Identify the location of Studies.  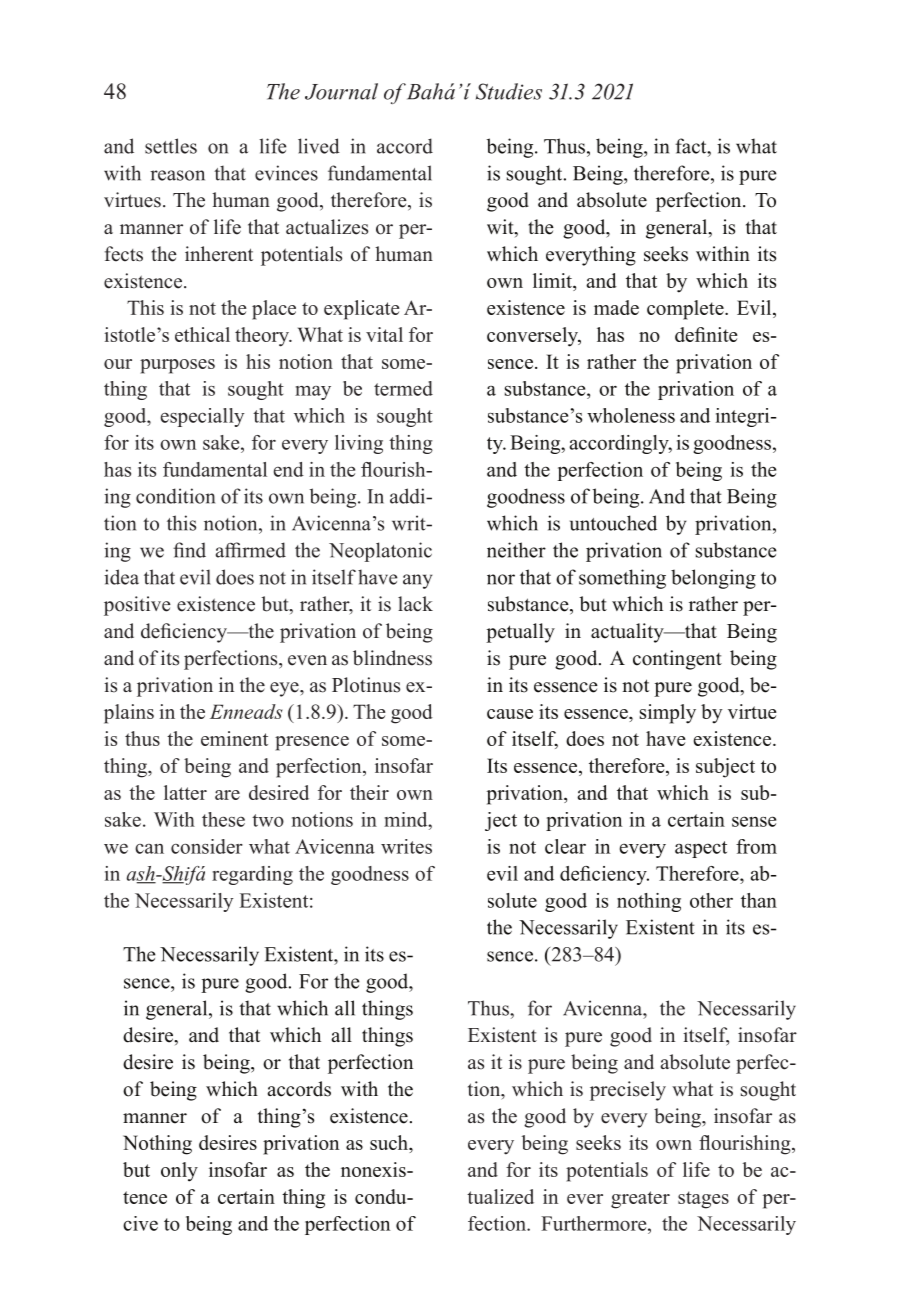
(509, 91).
